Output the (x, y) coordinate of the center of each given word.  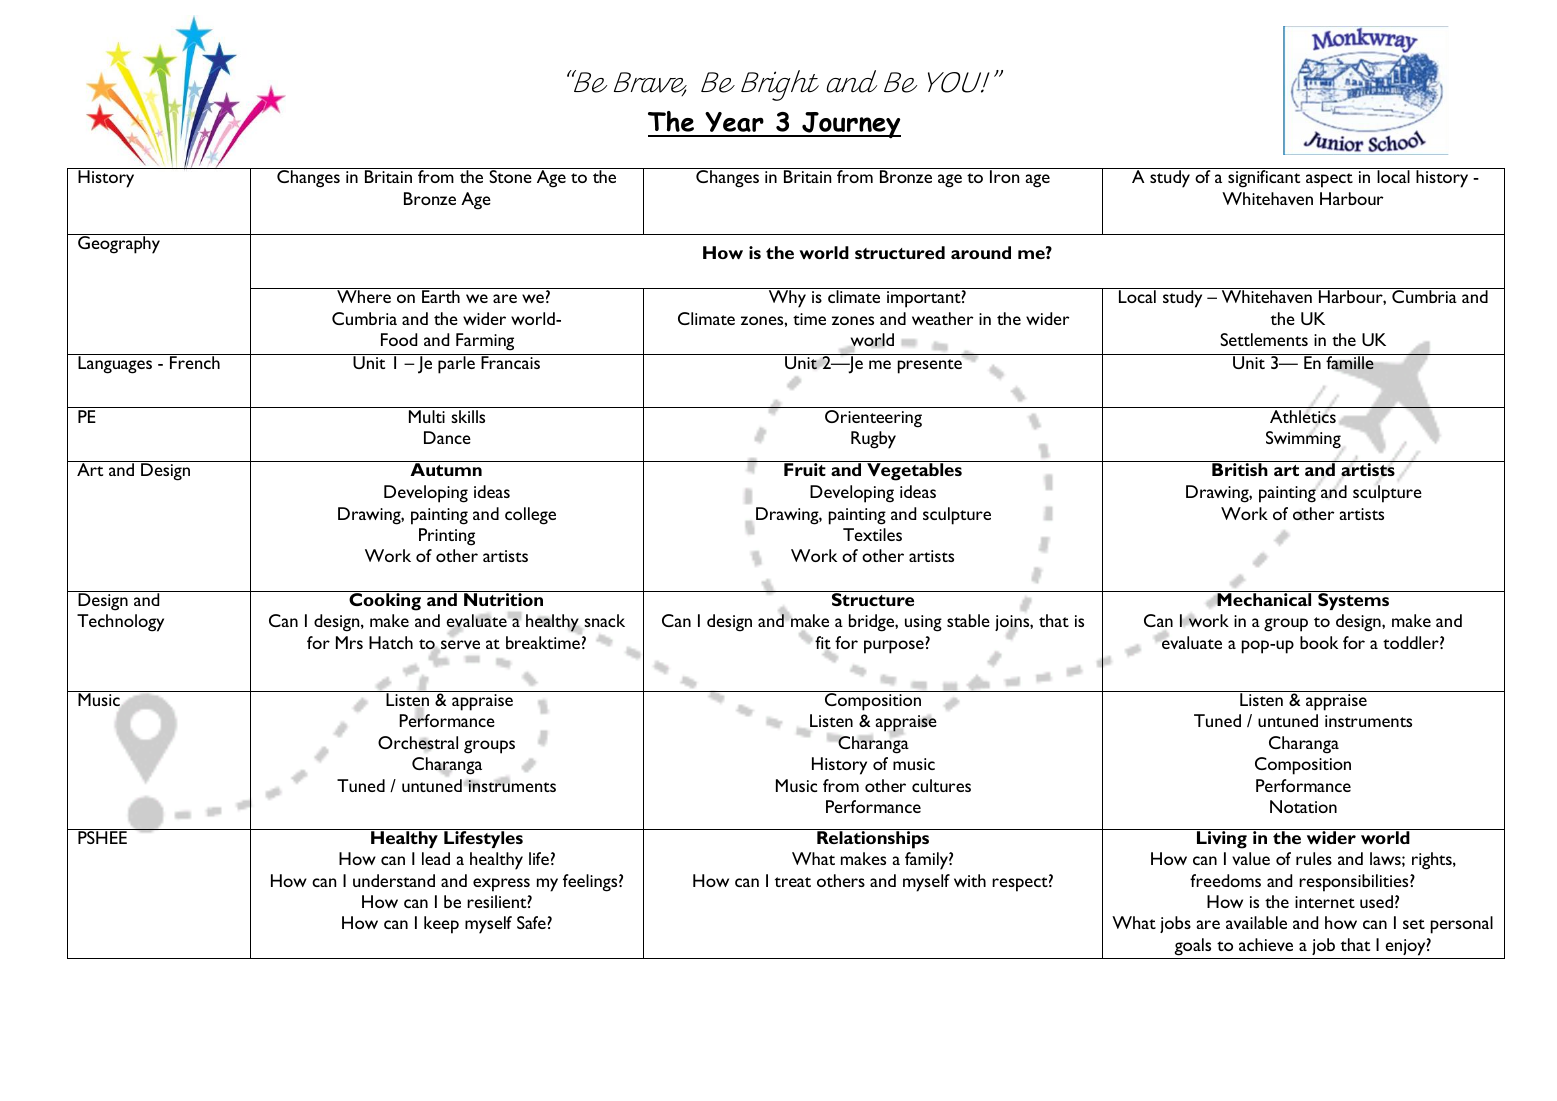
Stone (510, 176)
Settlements (1264, 339)
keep (441, 925)
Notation (1303, 806)
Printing (447, 537)
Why (787, 299)
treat (793, 882)
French (195, 361)
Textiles (872, 534)
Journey (850, 125)
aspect (1329, 180)
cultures (941, 785)
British (1240, 469)
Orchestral (418, 743)
